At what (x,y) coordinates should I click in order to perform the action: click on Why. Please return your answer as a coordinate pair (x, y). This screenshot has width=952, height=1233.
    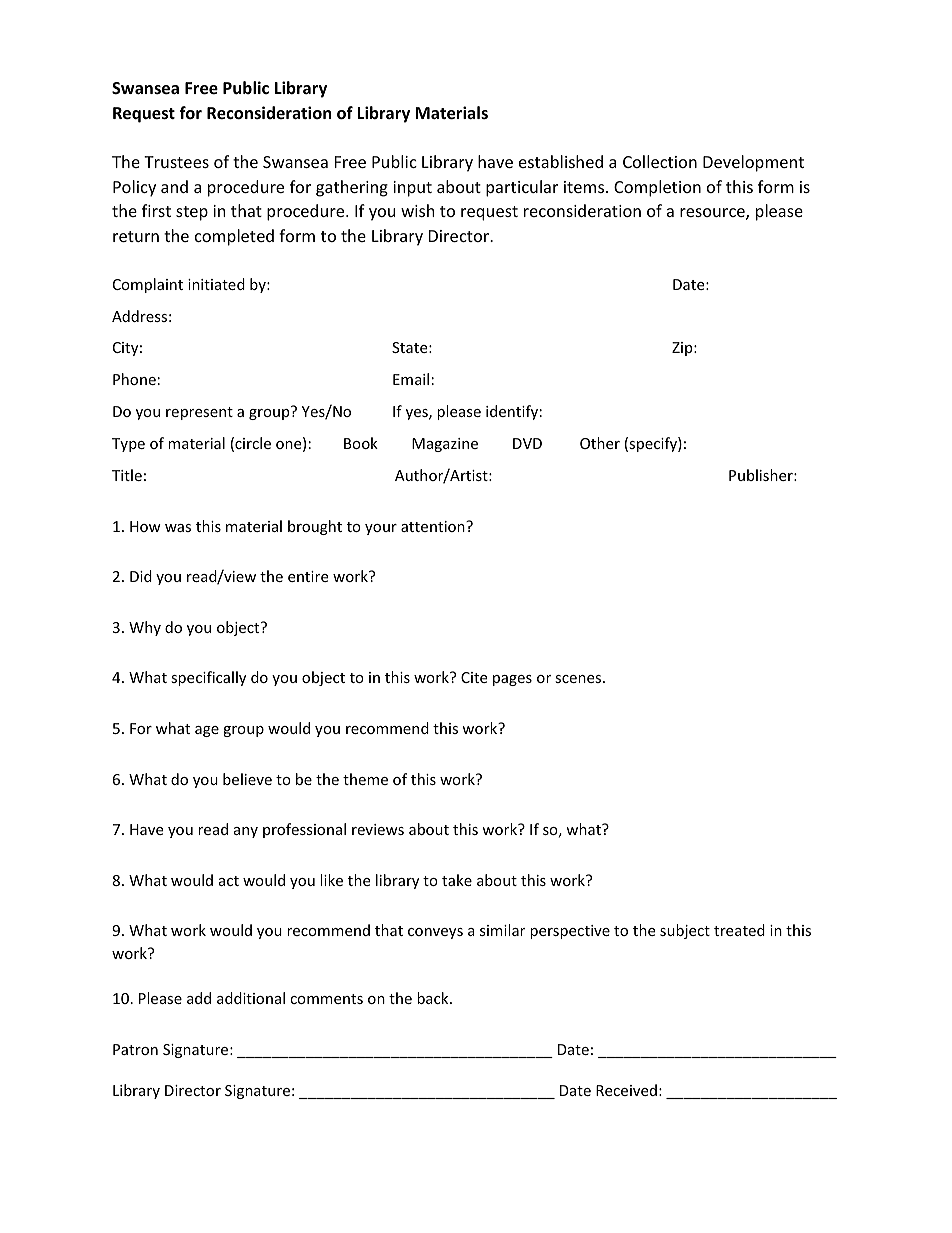
    Looking at the image, I should click on (145, 628).
